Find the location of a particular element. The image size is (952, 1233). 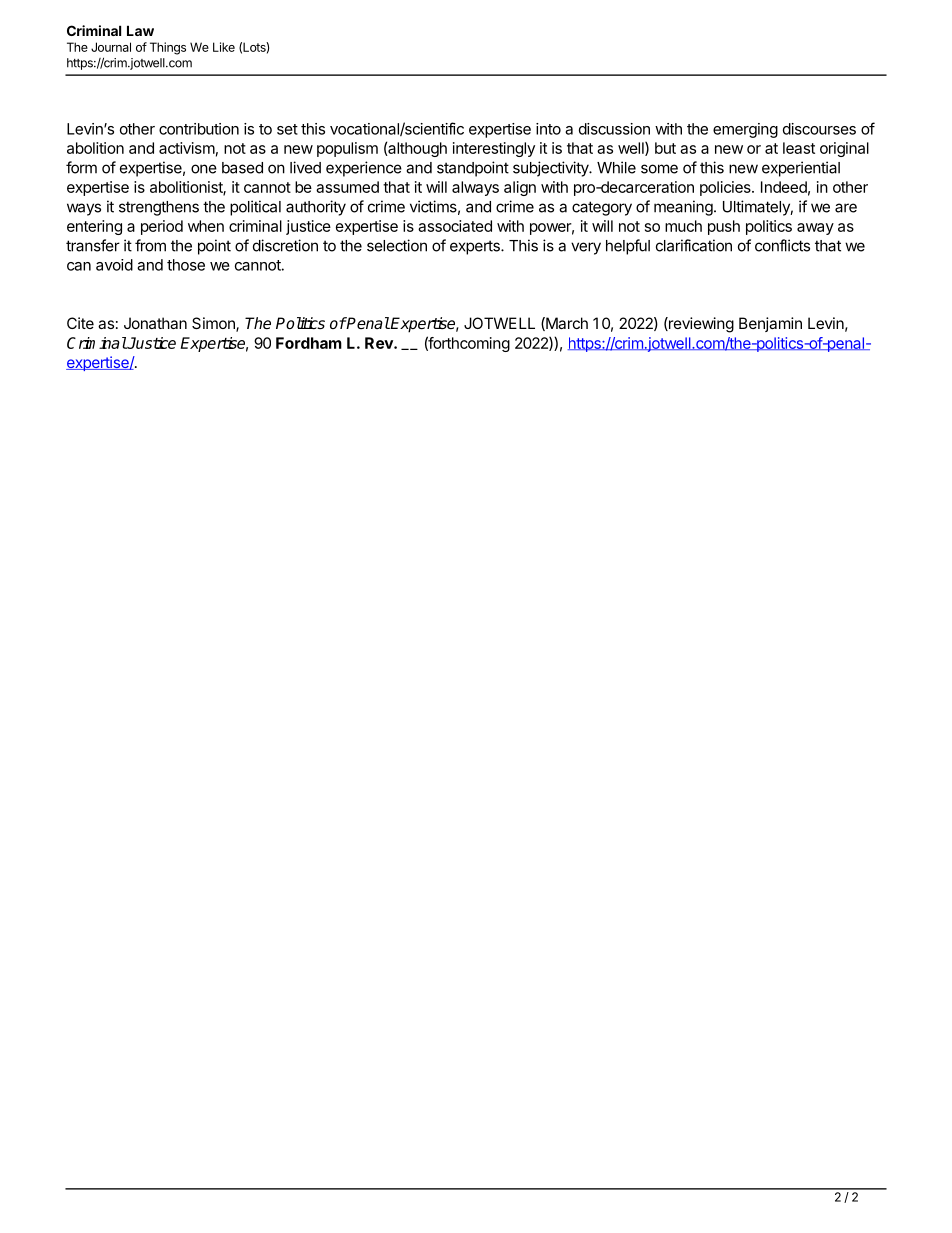

Like is located at coordinates (224, 47).
